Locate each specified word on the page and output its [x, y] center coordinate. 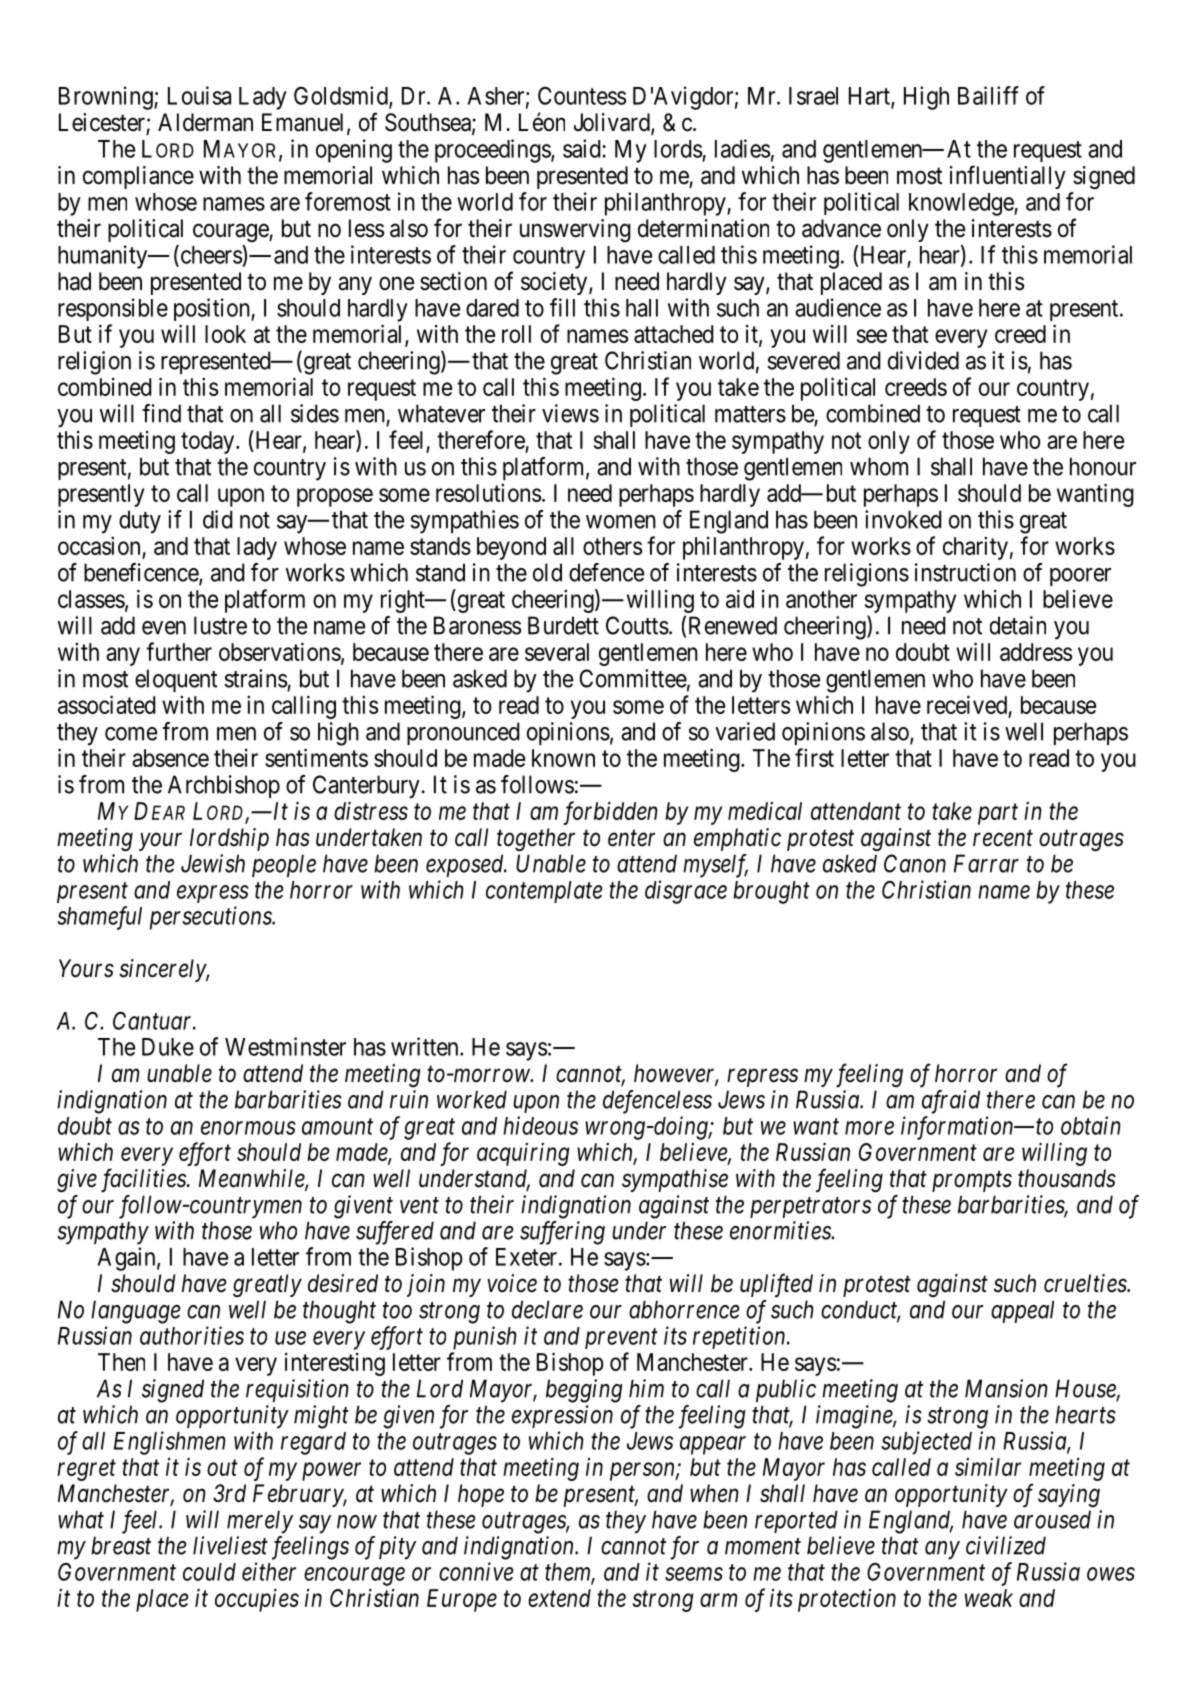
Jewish [213, 863]
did [218, 519]
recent [1003, 838]
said [583, 148]
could [209, 1572]
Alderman [205, 122]
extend [559, 1598]
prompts [972, 1181]
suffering [562, 1233]
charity [975, 548]
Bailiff [988, 95]
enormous [248, 1128]
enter [631, 838]
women [621, 522]
